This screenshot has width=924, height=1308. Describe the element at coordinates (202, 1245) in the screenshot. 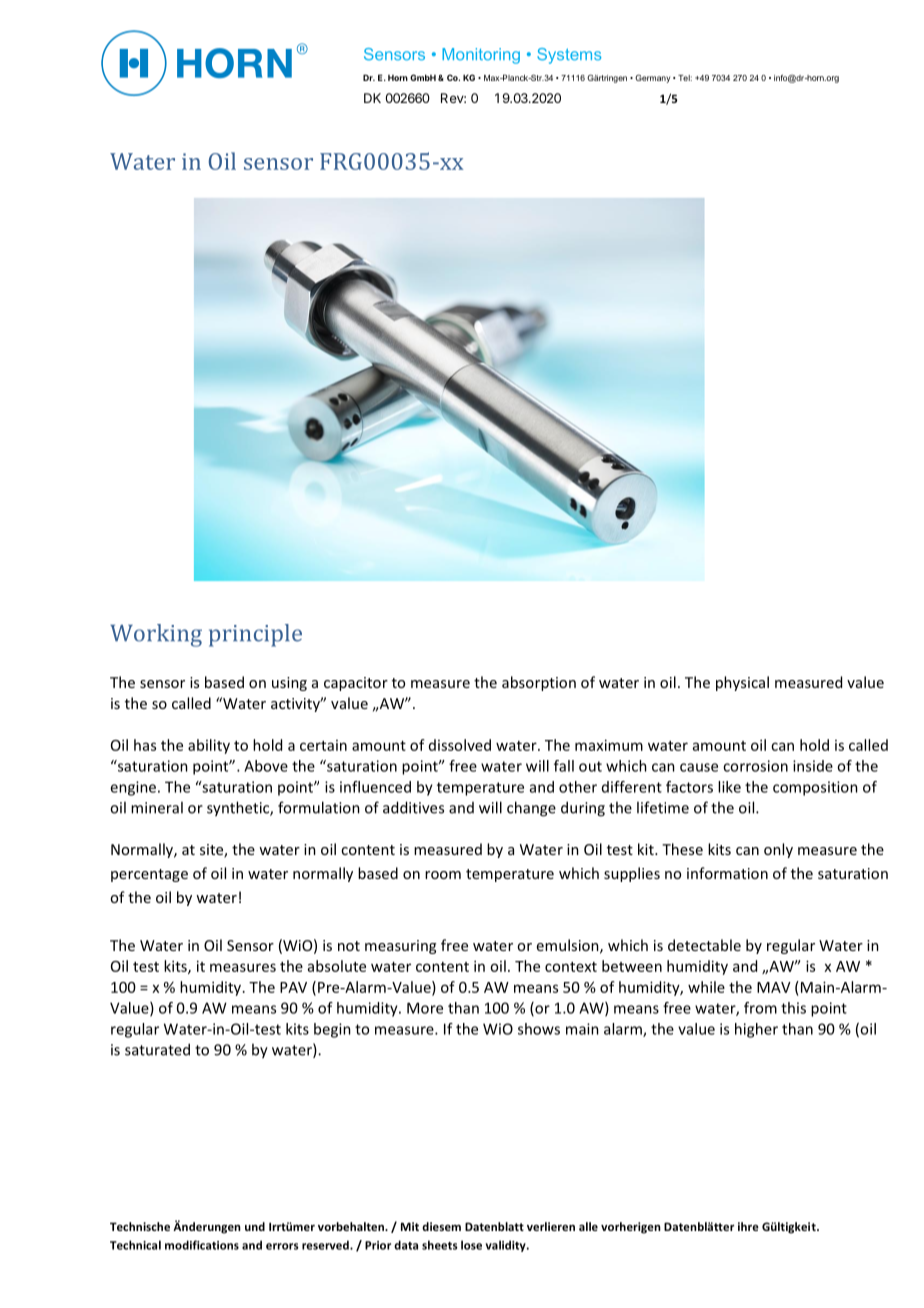

I see `modifications` at that location.
